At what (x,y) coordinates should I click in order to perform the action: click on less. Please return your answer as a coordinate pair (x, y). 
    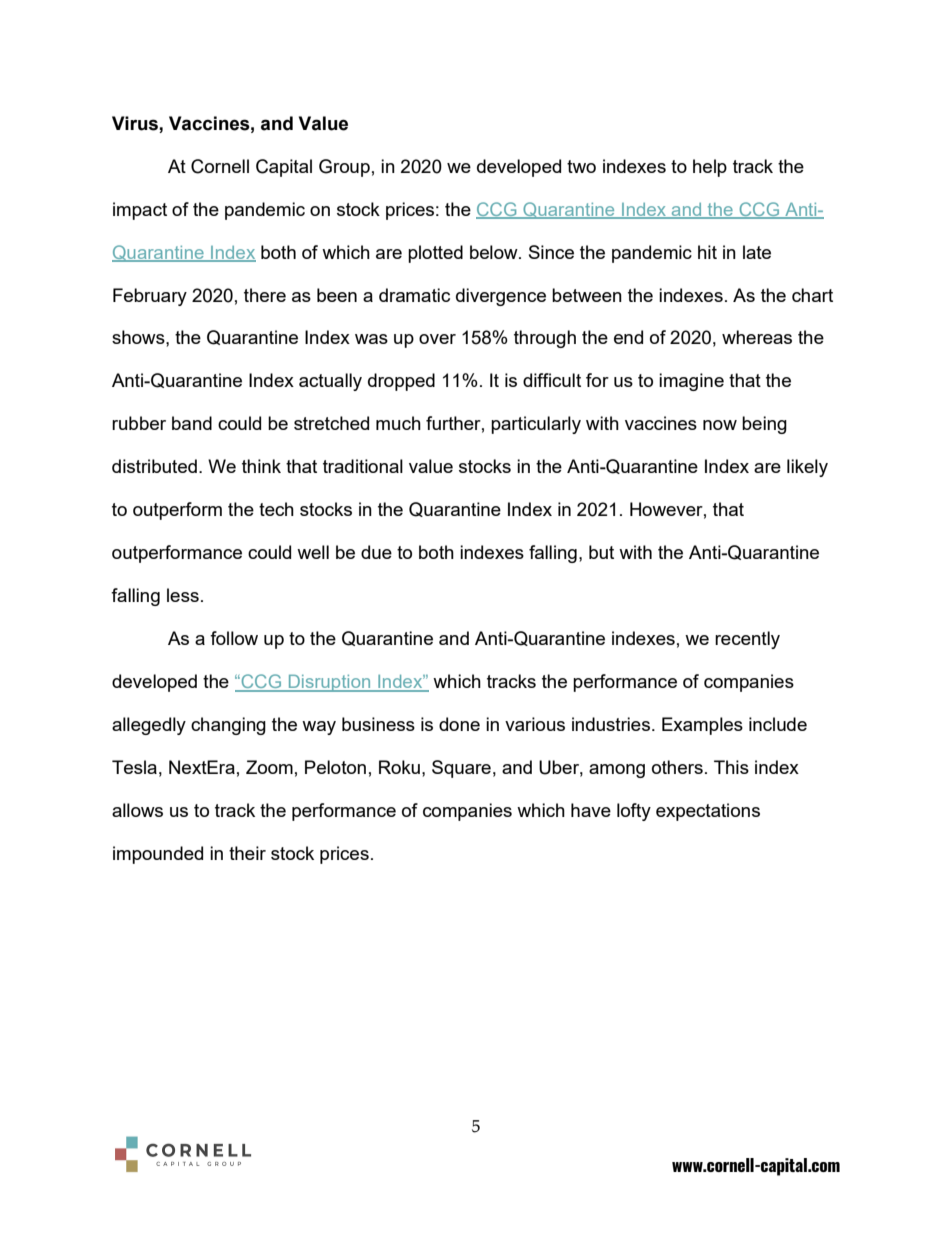
    Looking at the image, I should click on (183, 595).
